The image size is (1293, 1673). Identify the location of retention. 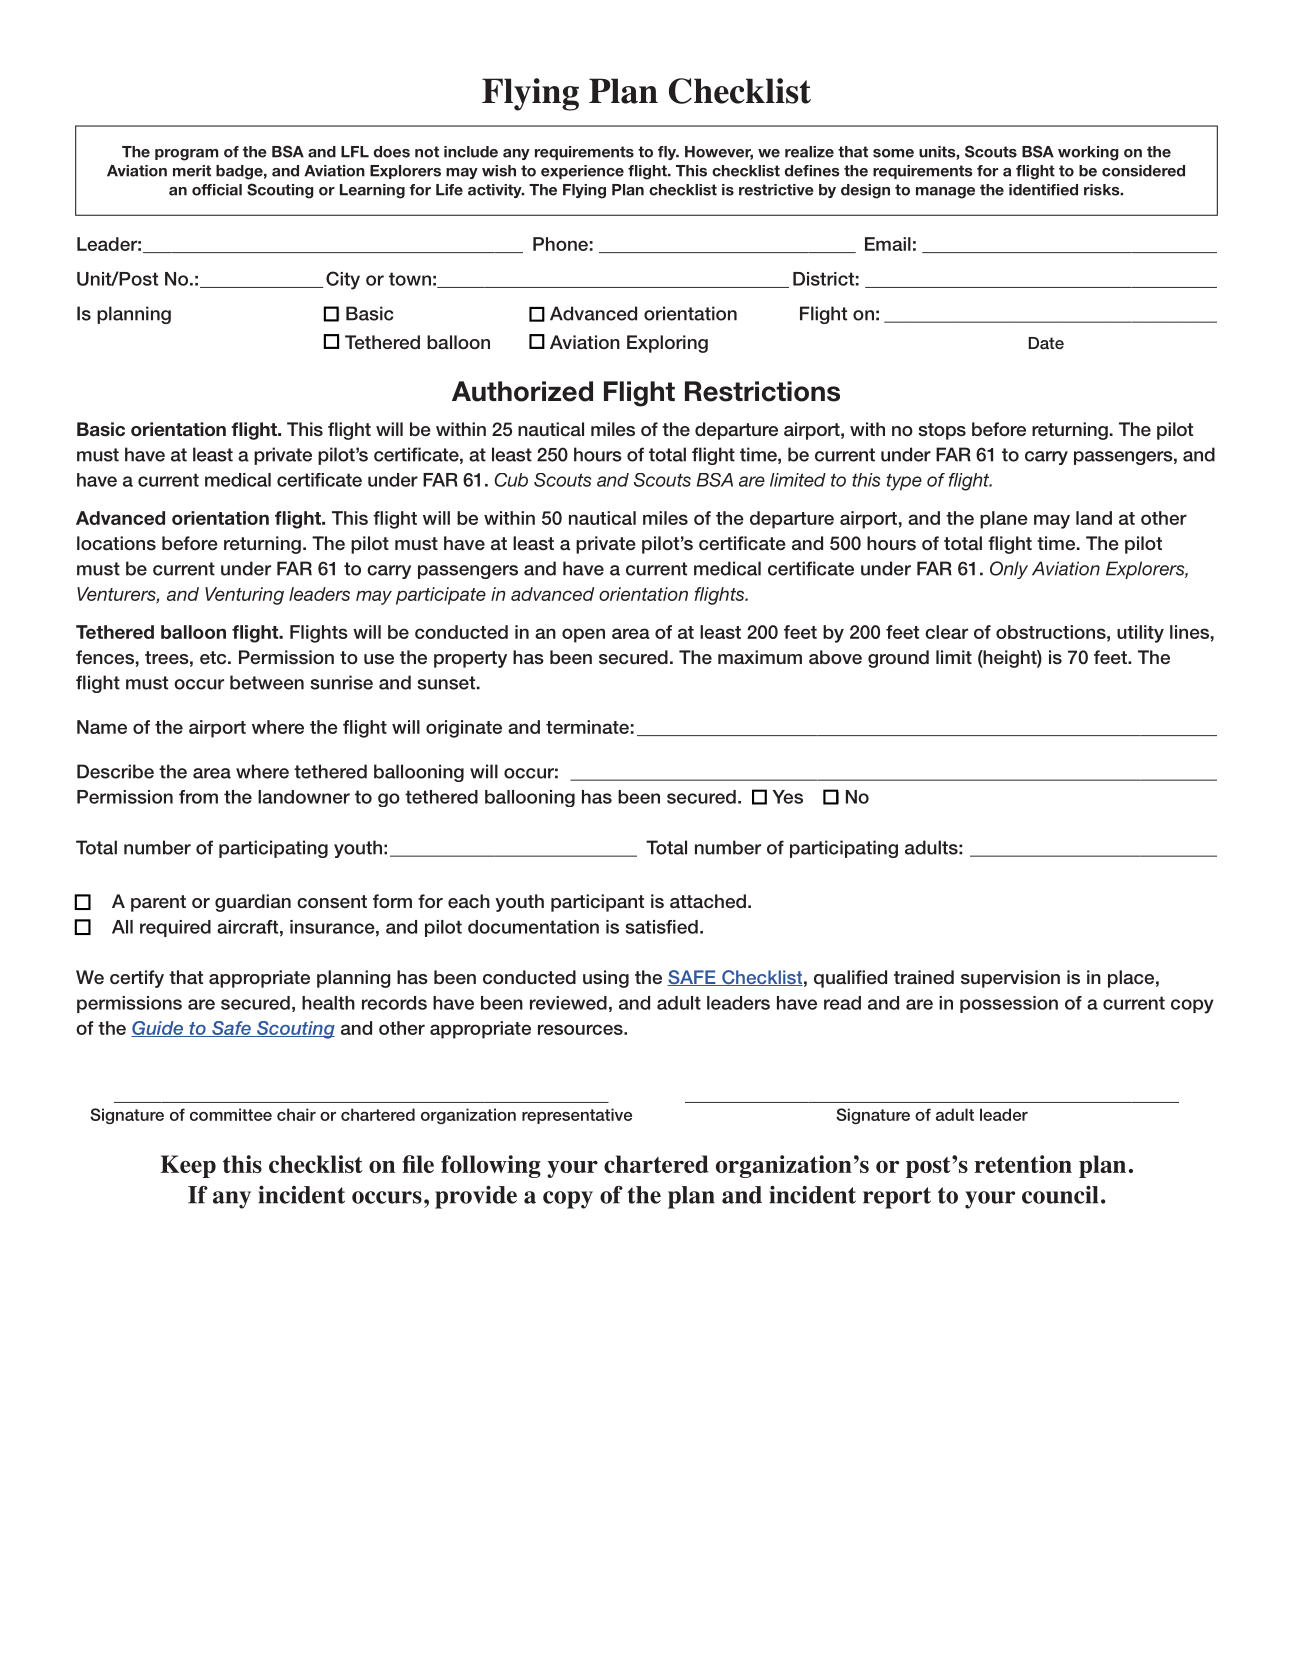
(1023, 1164).
